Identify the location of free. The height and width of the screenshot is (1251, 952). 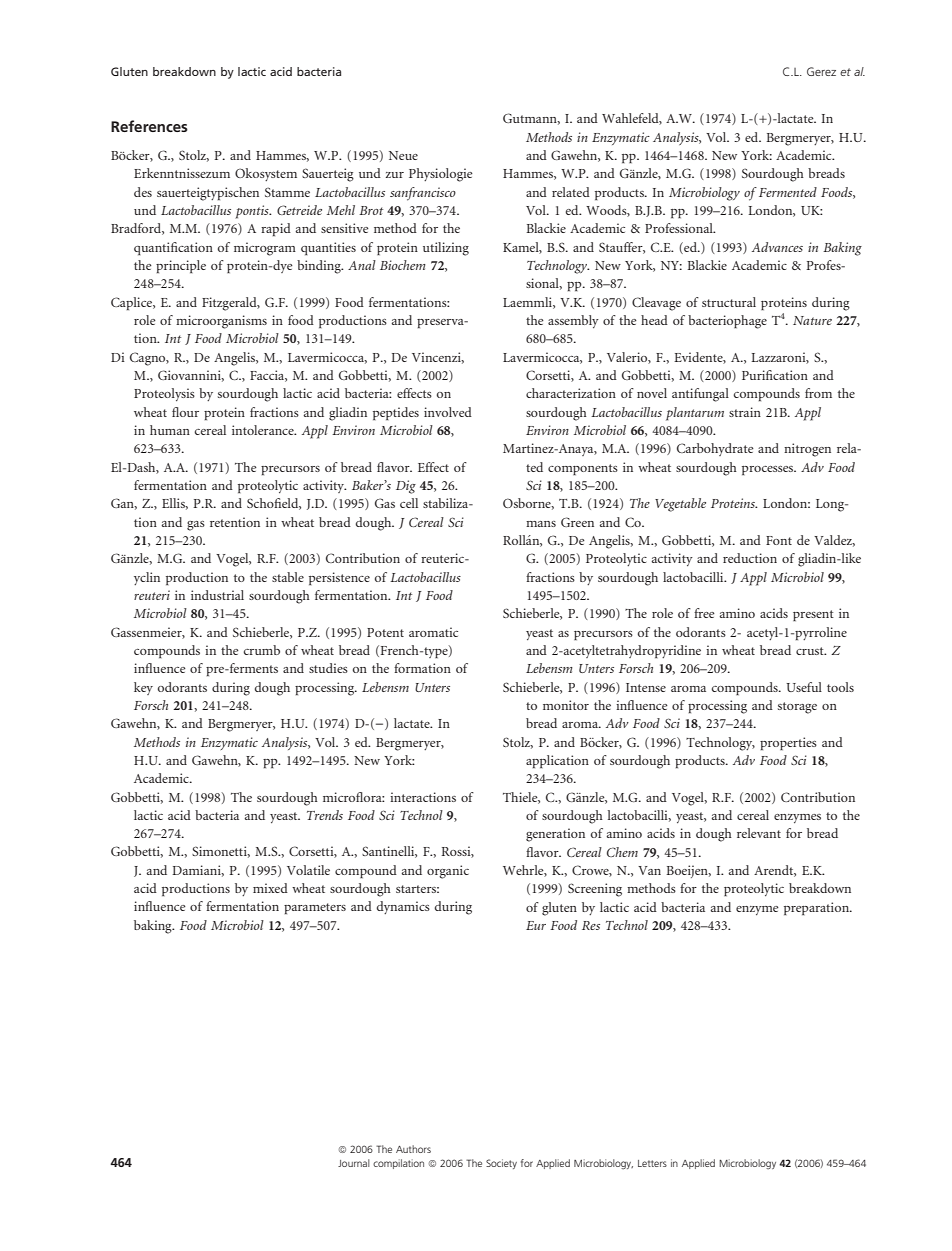
(704, 613).
